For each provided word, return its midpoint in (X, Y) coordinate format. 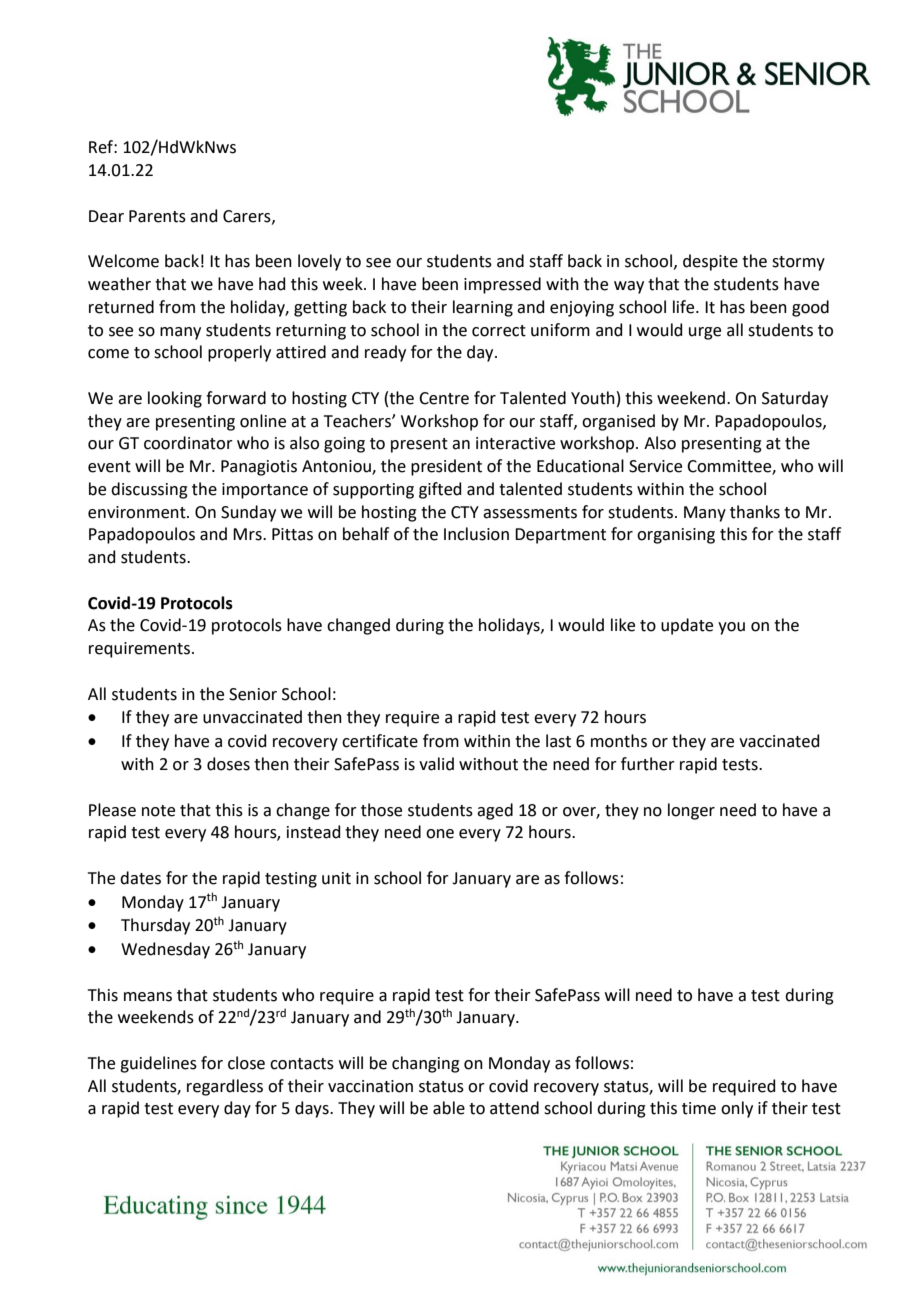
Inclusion (476, 534)
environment (138, 512)
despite (710, 262)
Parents (157, 216)
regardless (225, 1087)
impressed (502, 285)
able (449, 1108)
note (158, 811)
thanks (755, 512)
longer (691, 811)
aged (495, 811)
